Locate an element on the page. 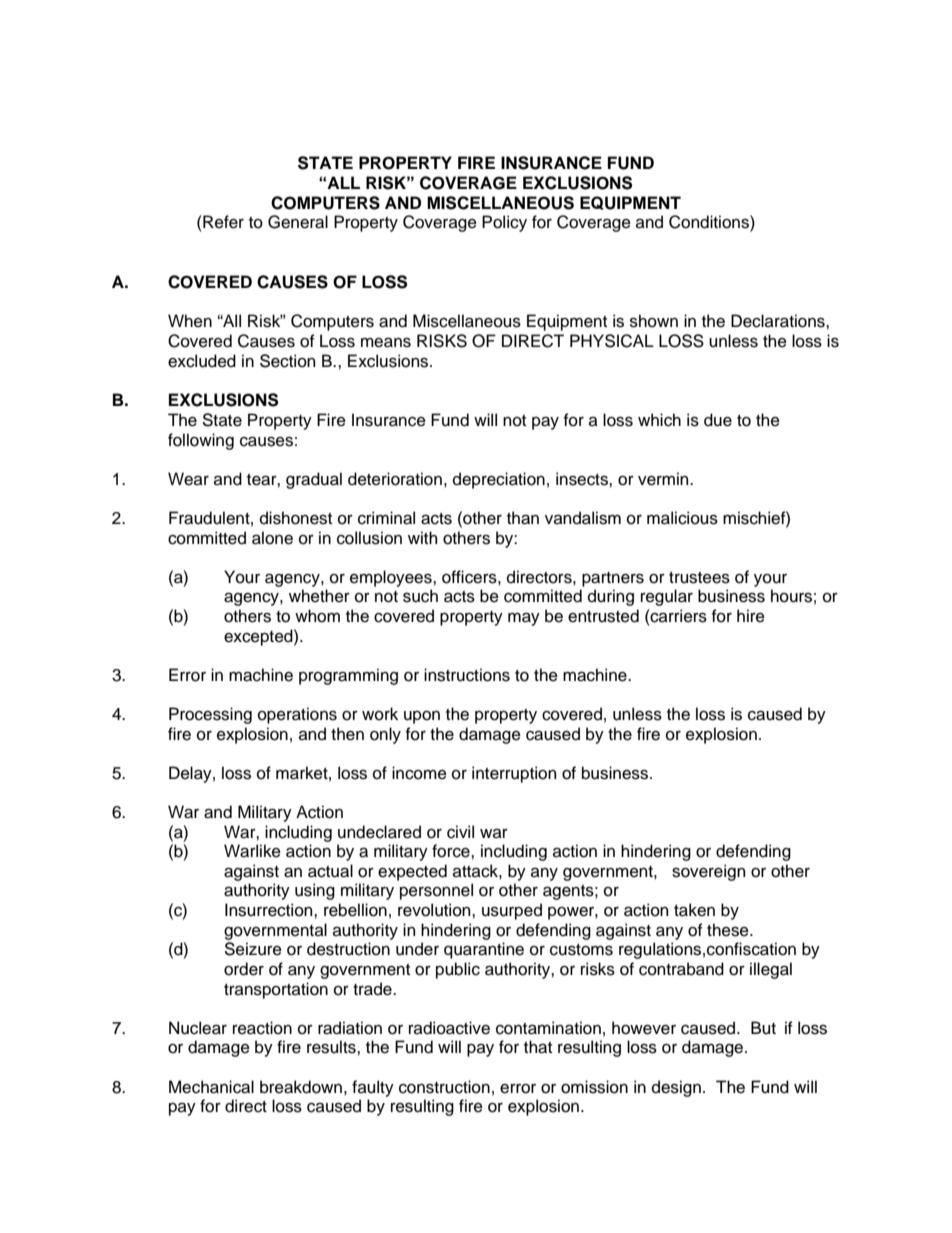 Image resolution: width=952 pixels, height=1233 pixels. interruption is located at coordinates (514, 774).
